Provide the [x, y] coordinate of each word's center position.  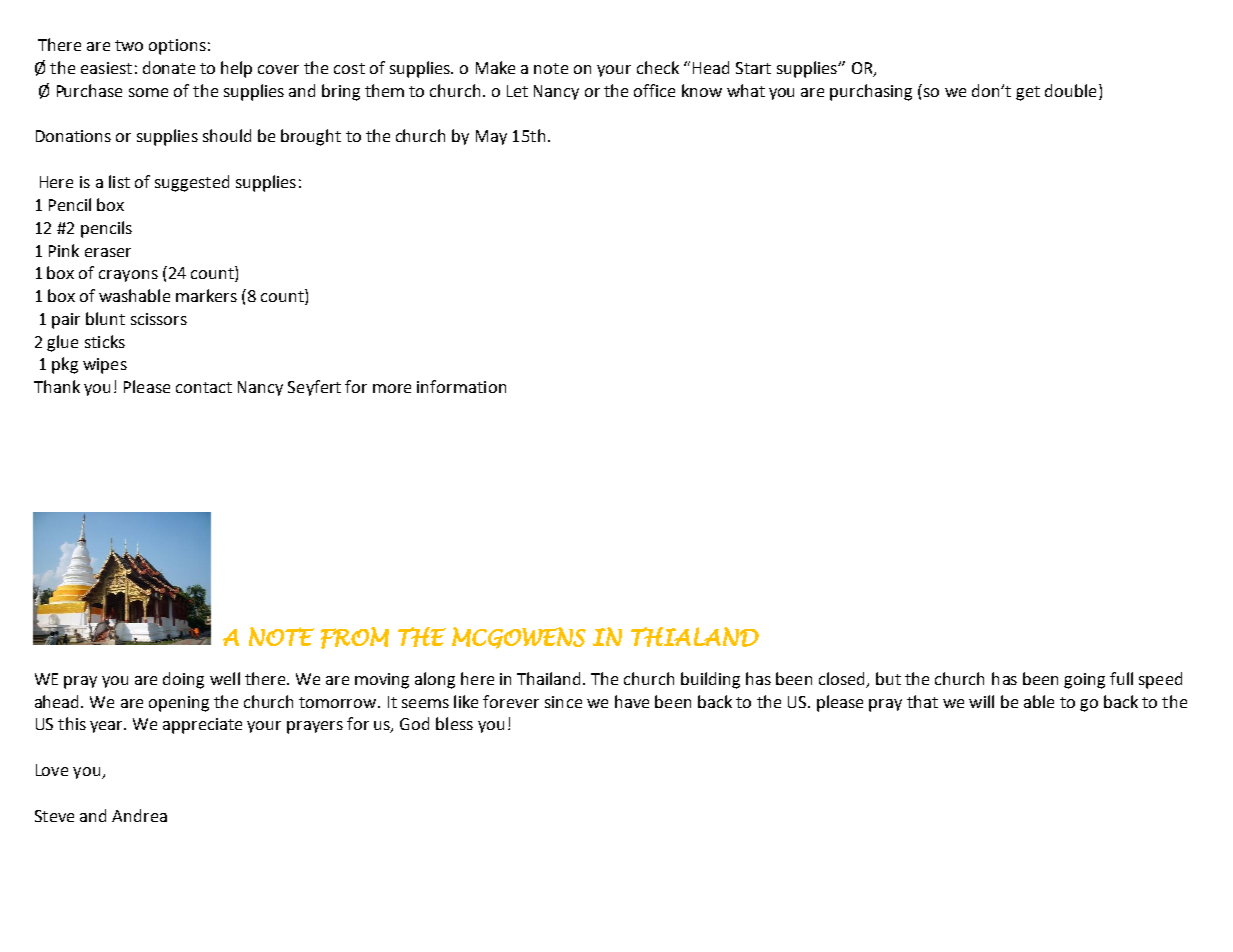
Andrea [139, 815]
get [1028, 93]
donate [169, 67]
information [461, 386]
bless [454, 723]
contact [204, 387]
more [392, 388]
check [658, 67]
